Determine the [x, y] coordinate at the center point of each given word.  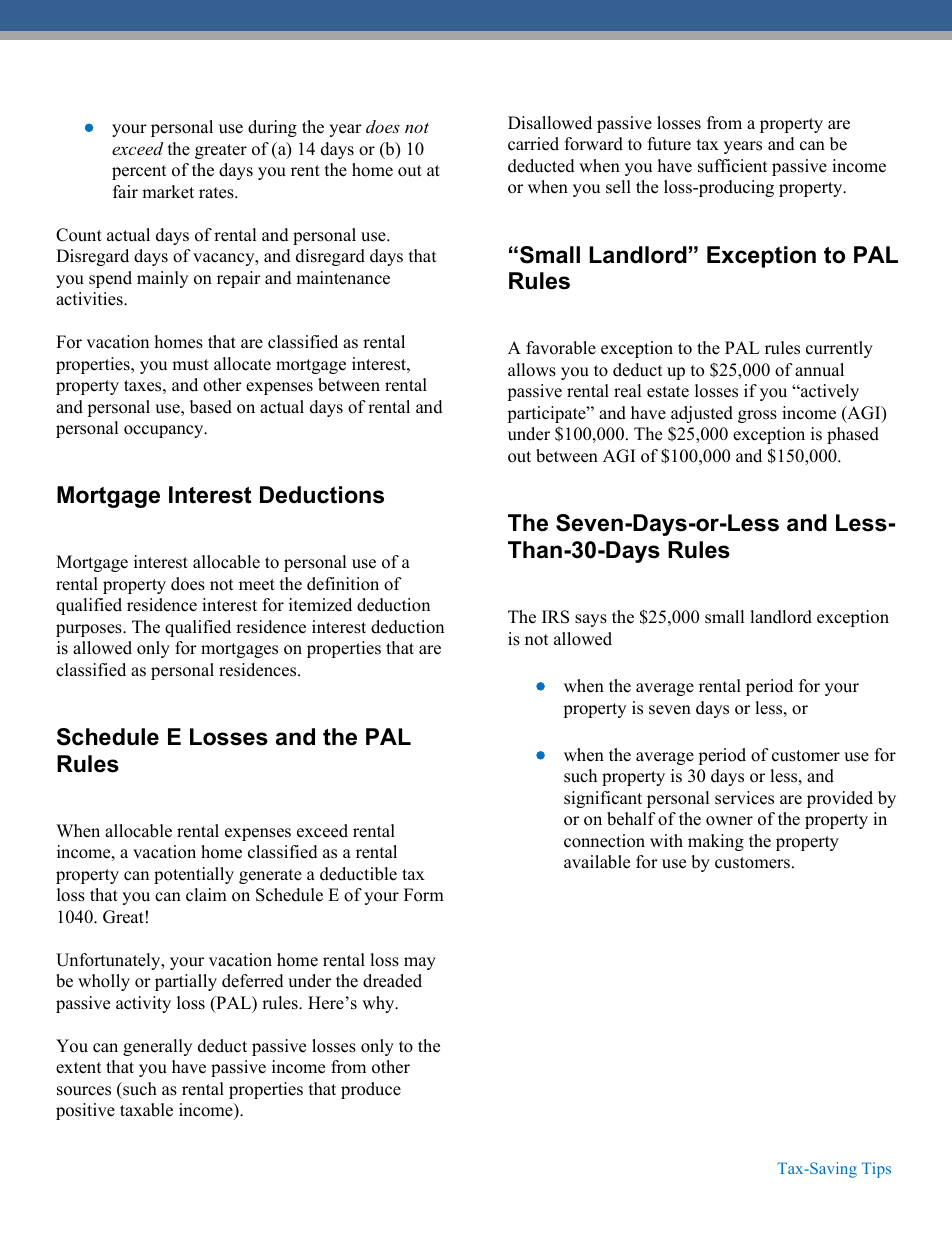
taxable [146, 1110]
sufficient [733, 166]
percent [139, 172]
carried [533, 144]
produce [371, 1090]
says [591, 620]
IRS [555, 617]
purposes [90, 630]
